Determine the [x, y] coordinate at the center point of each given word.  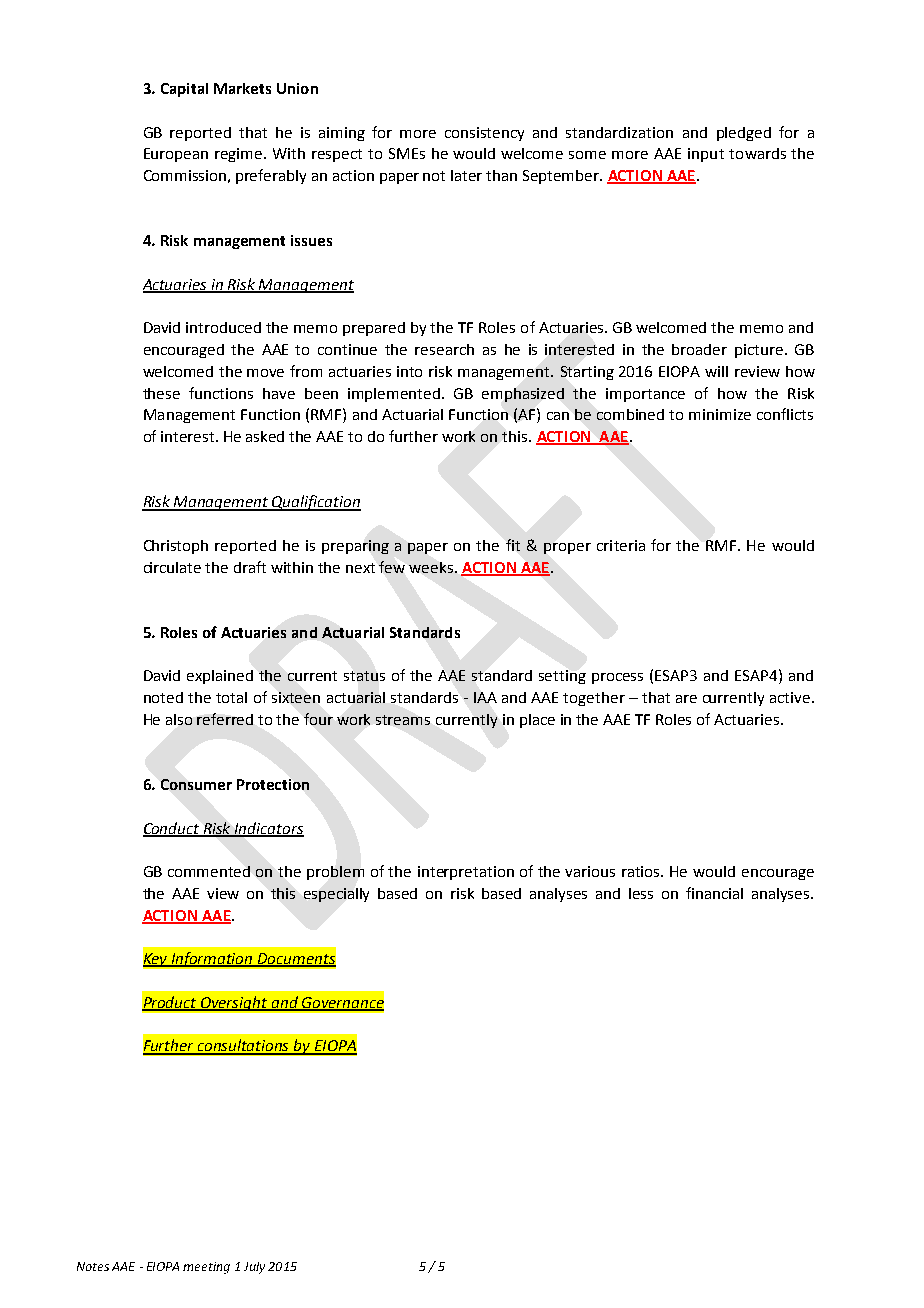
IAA [485, 697]
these [161, 393]
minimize [720, 414]
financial [714, 893]
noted [163, 697]
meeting [206, 1268]
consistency [484, 134]
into [409, 371]
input [706, 155]
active [790, 697]
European [176, 155]
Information [212, 959]
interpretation [466, 873]
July [254, 1268]
